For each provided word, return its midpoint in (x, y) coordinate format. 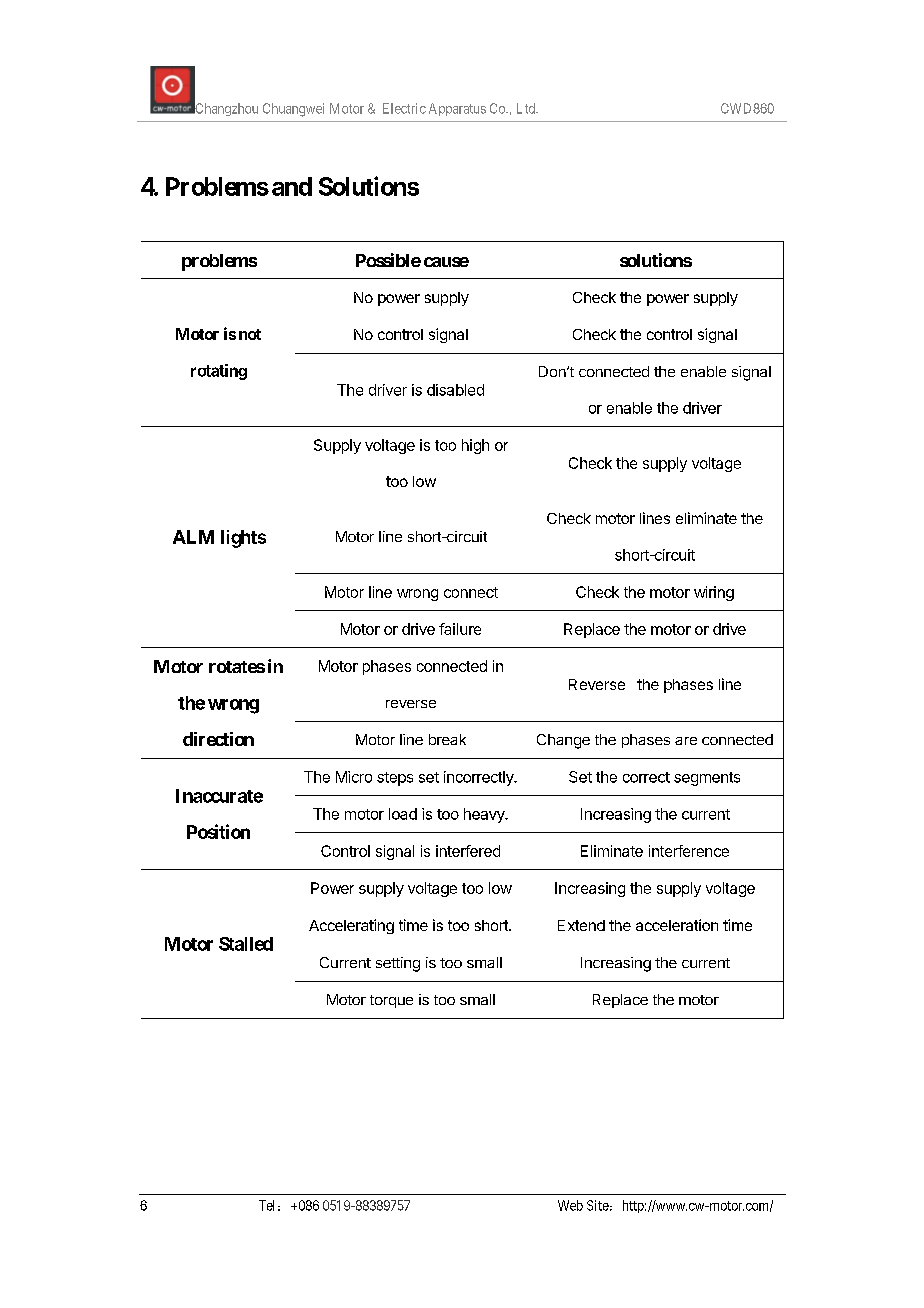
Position (218, 831)
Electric (404, 108)
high (475, 446)
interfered (468, 851)
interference (689, 851)
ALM (193, 537)
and (292, 186)
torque (391, 1001)
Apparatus (457, 109)
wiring (714, 593)
